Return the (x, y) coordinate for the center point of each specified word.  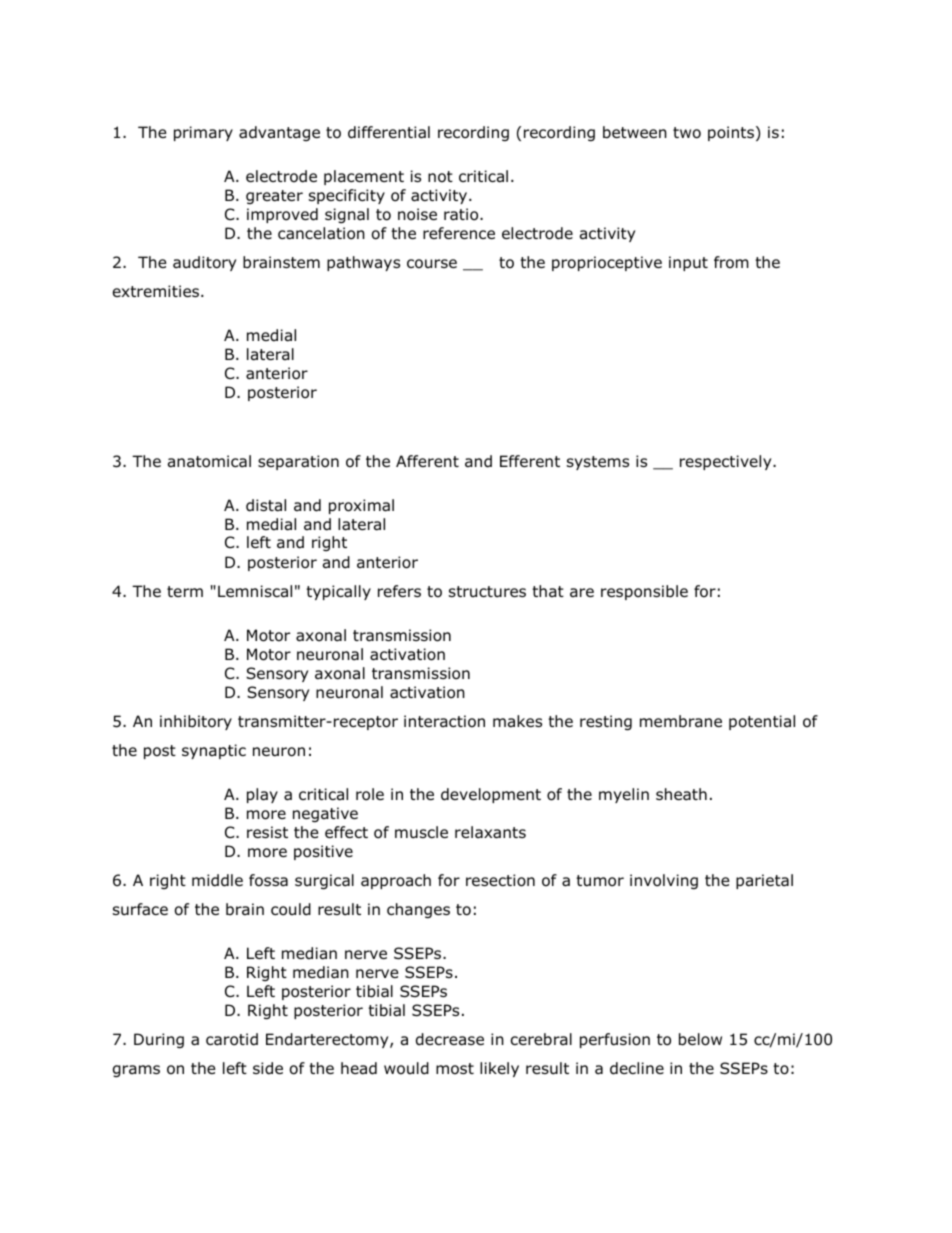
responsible (644, 592)
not (440, 177)
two (687, 133)
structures (487, 592)
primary (203, 133)
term (185, 591)
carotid (232, 1039)
